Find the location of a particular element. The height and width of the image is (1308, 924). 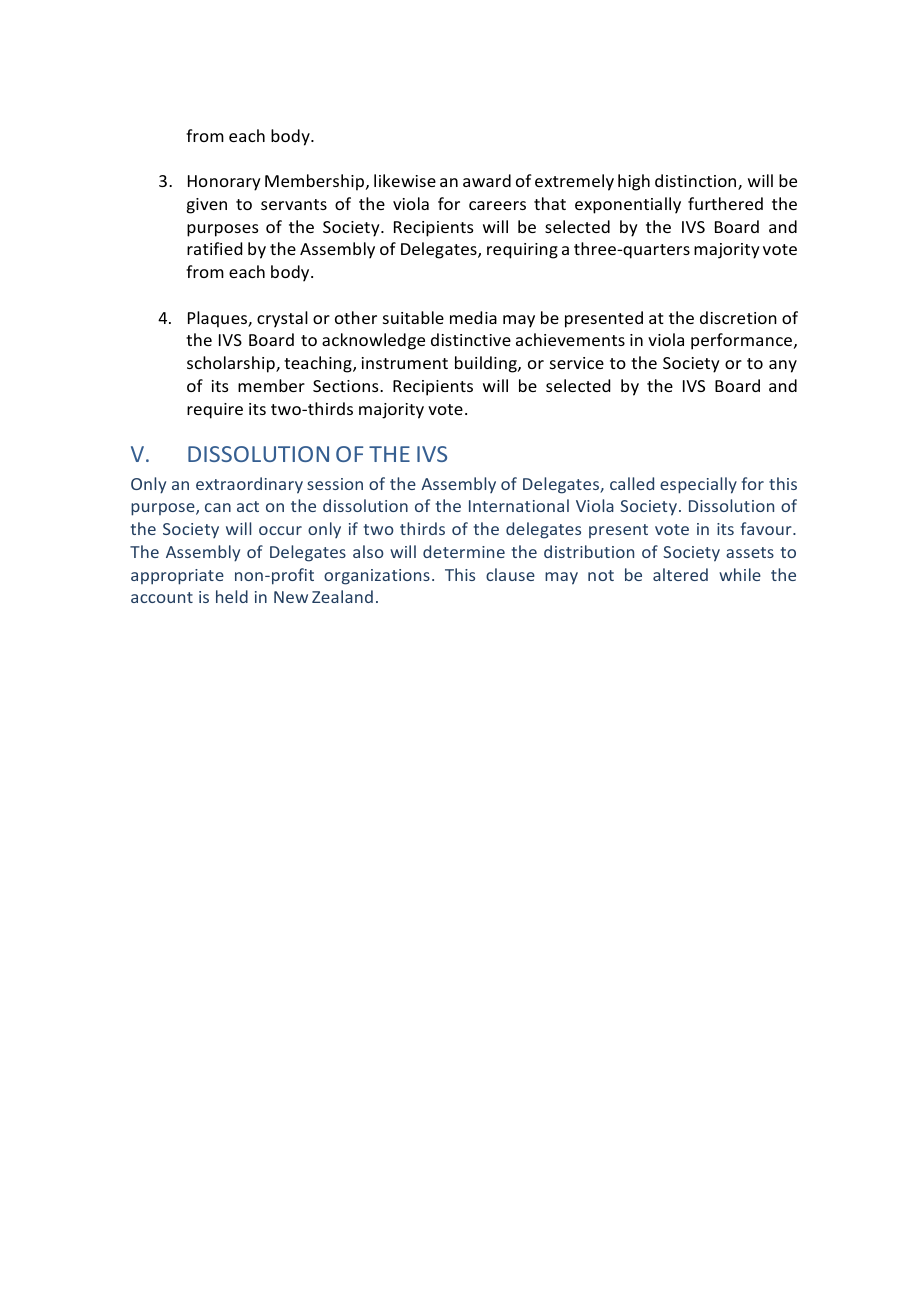

award is located at coordinates (487, 180).
